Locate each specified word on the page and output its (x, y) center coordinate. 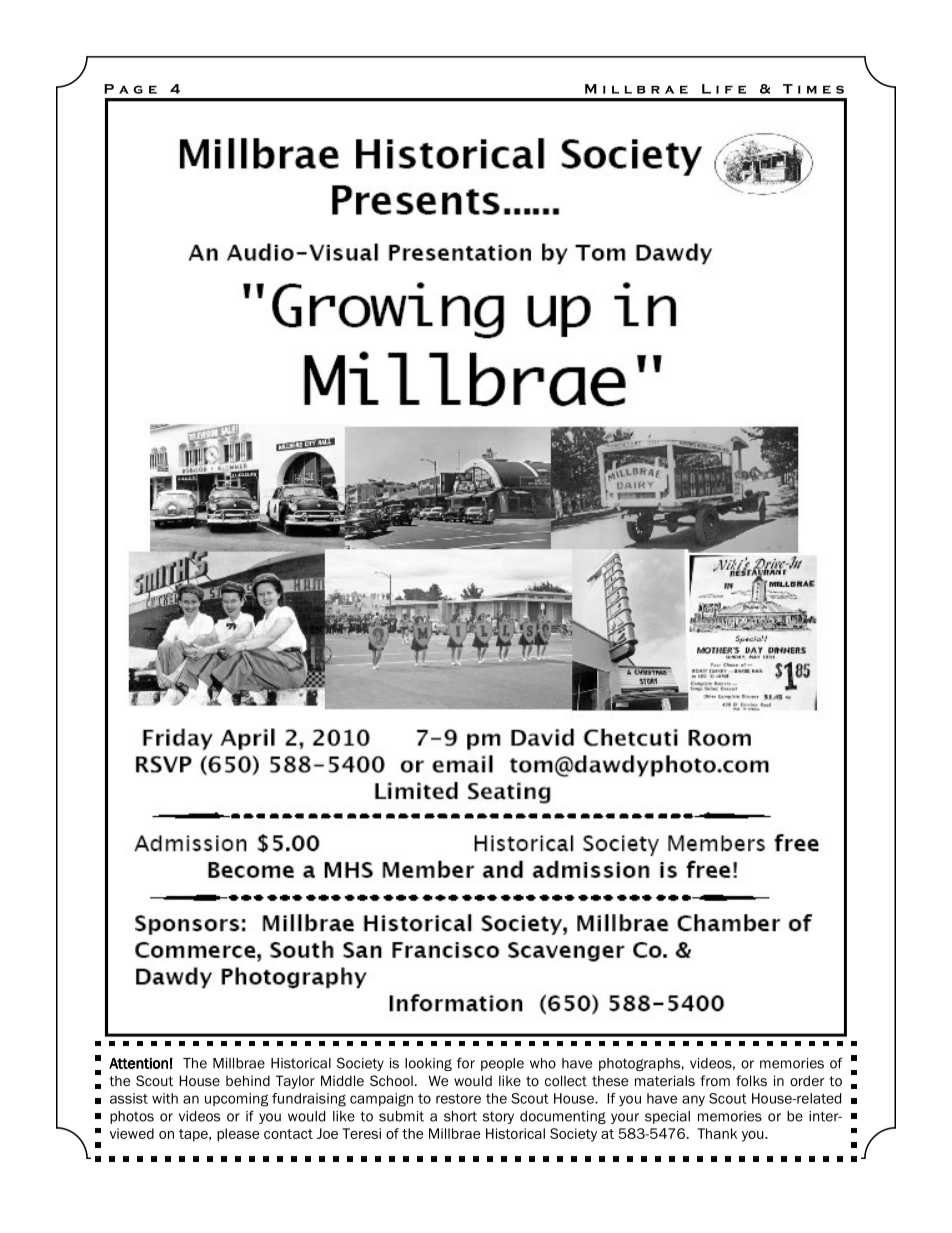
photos (132, 1117)
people (502, 1064)
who (543, 1063)
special (667, 1117)
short (460, 1116)
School (391, 1080)
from (715, 1080)
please (238, 1135)
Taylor (295, 1082)
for (466, 1063)
